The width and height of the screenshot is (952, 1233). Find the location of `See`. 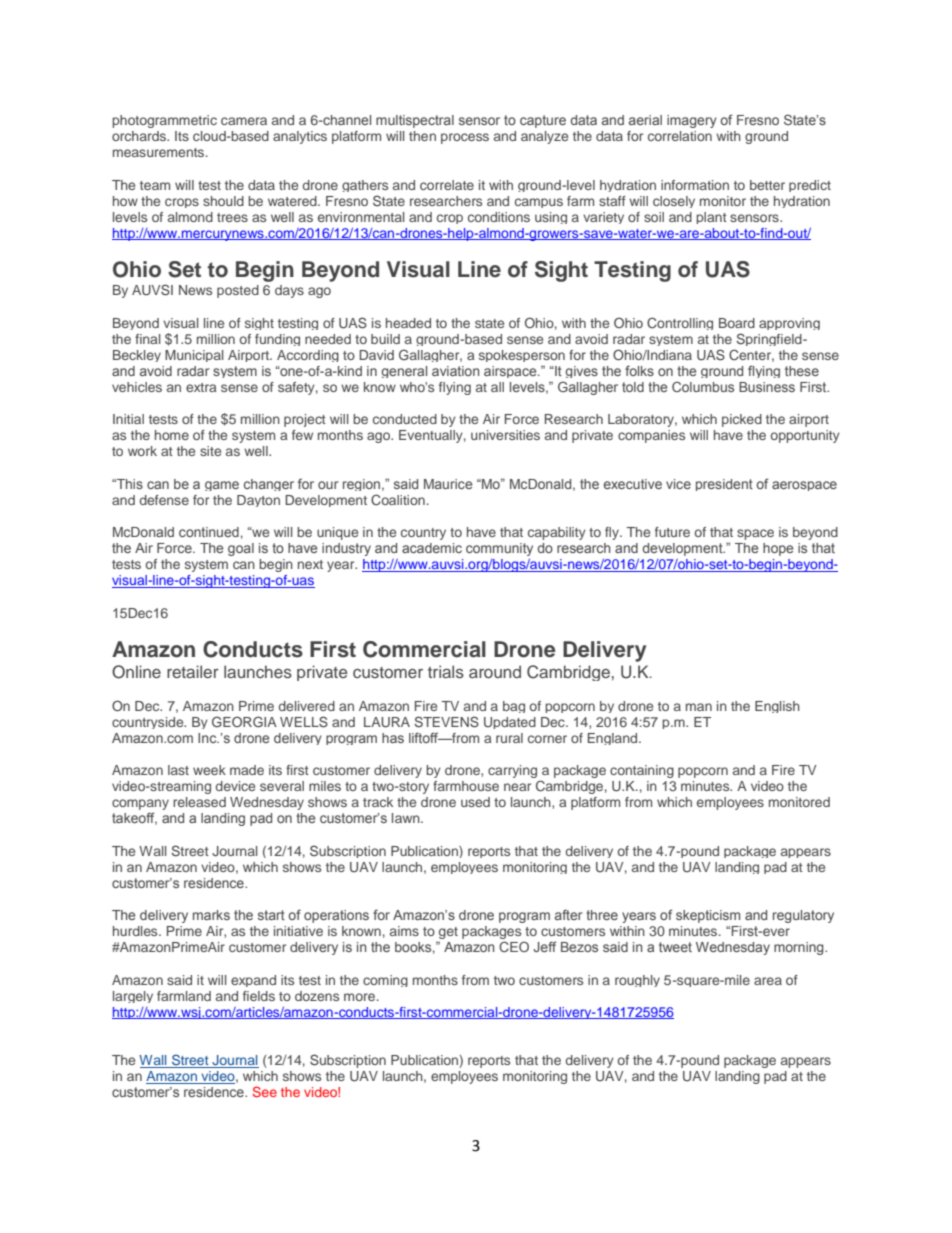

See is located at coordinates (265, 1091).
